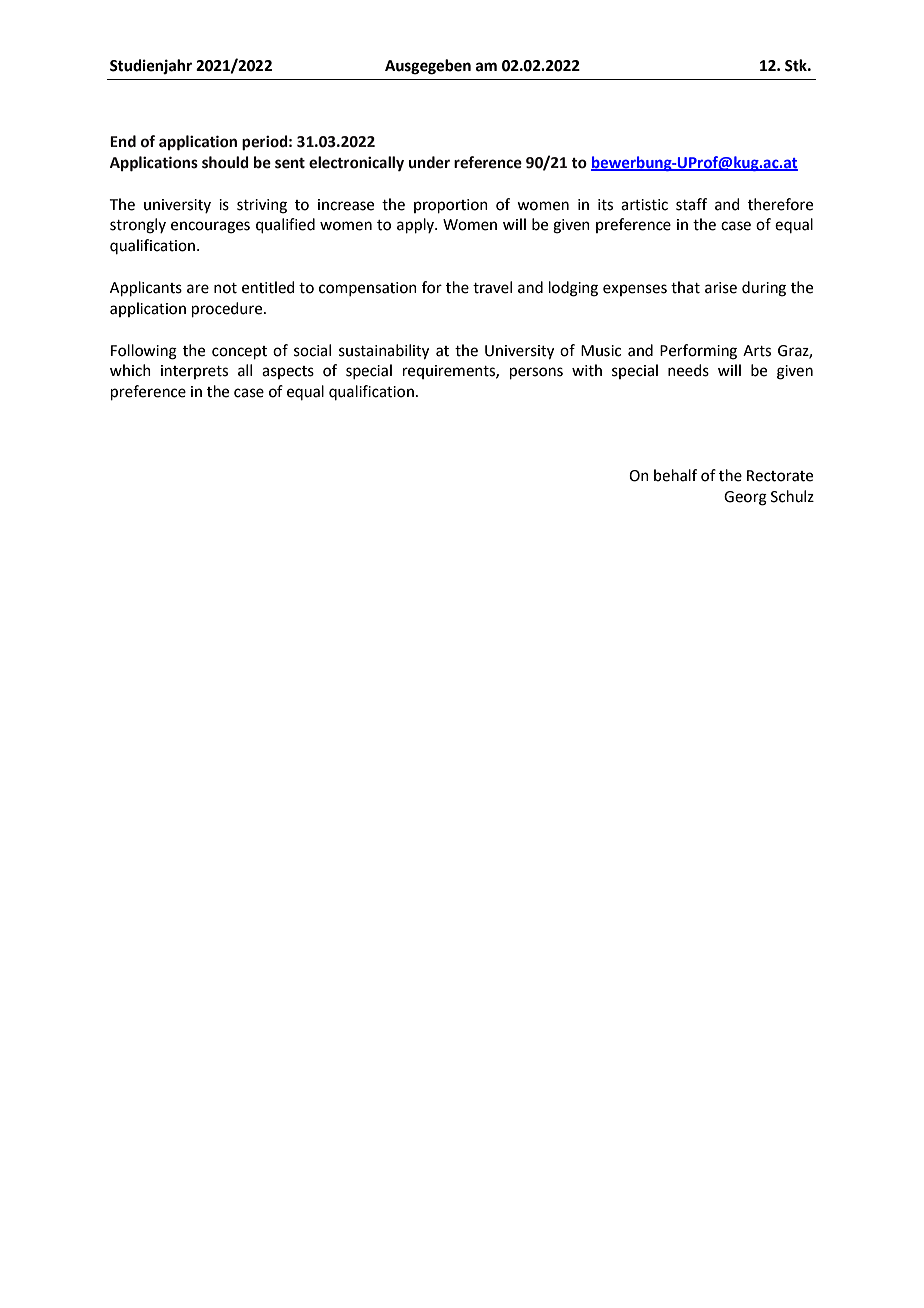 This image has width=924, height=1308. I want to click on needs, so click(688, 370).
